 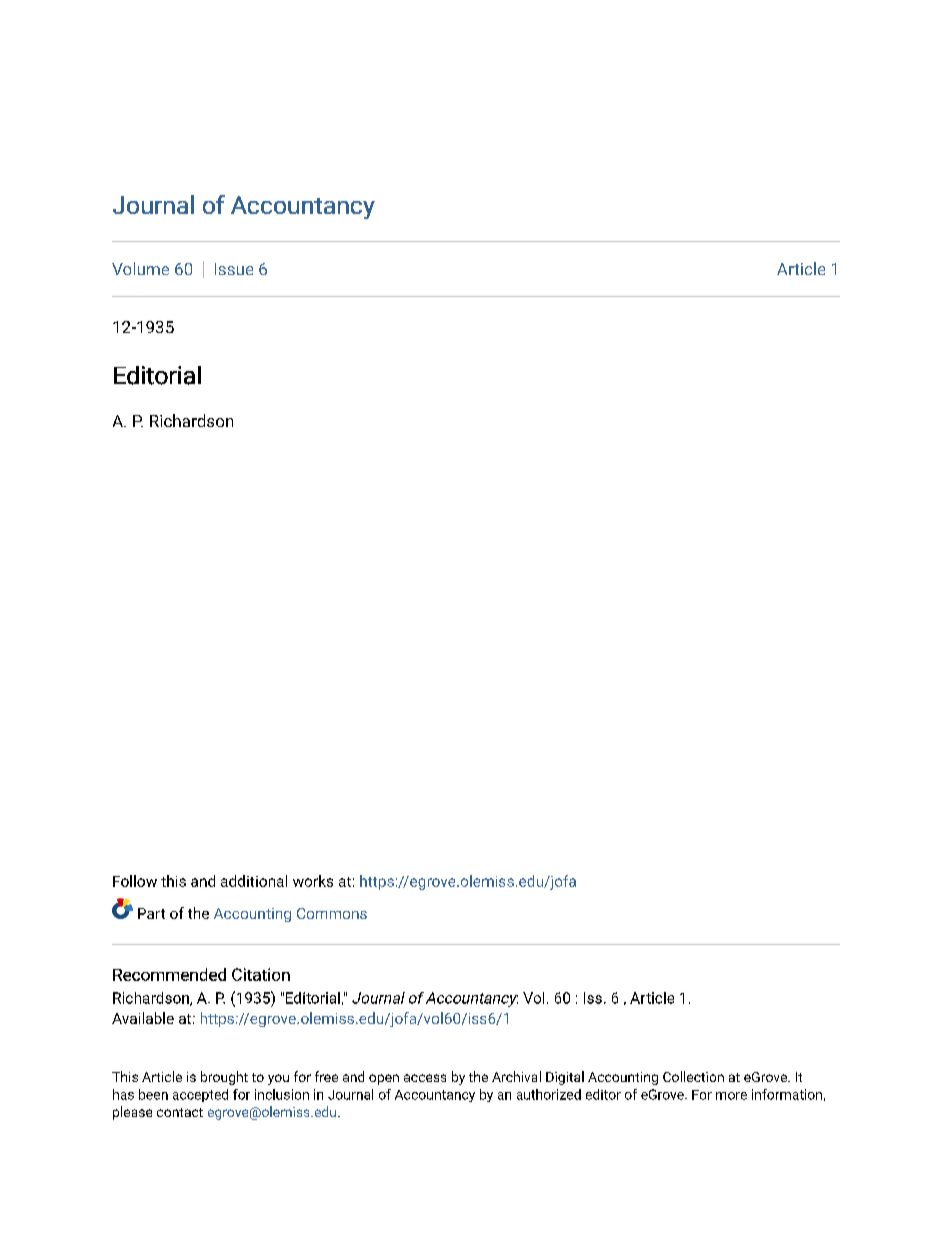 I want to click on open, so click(x=384, y=1079).
